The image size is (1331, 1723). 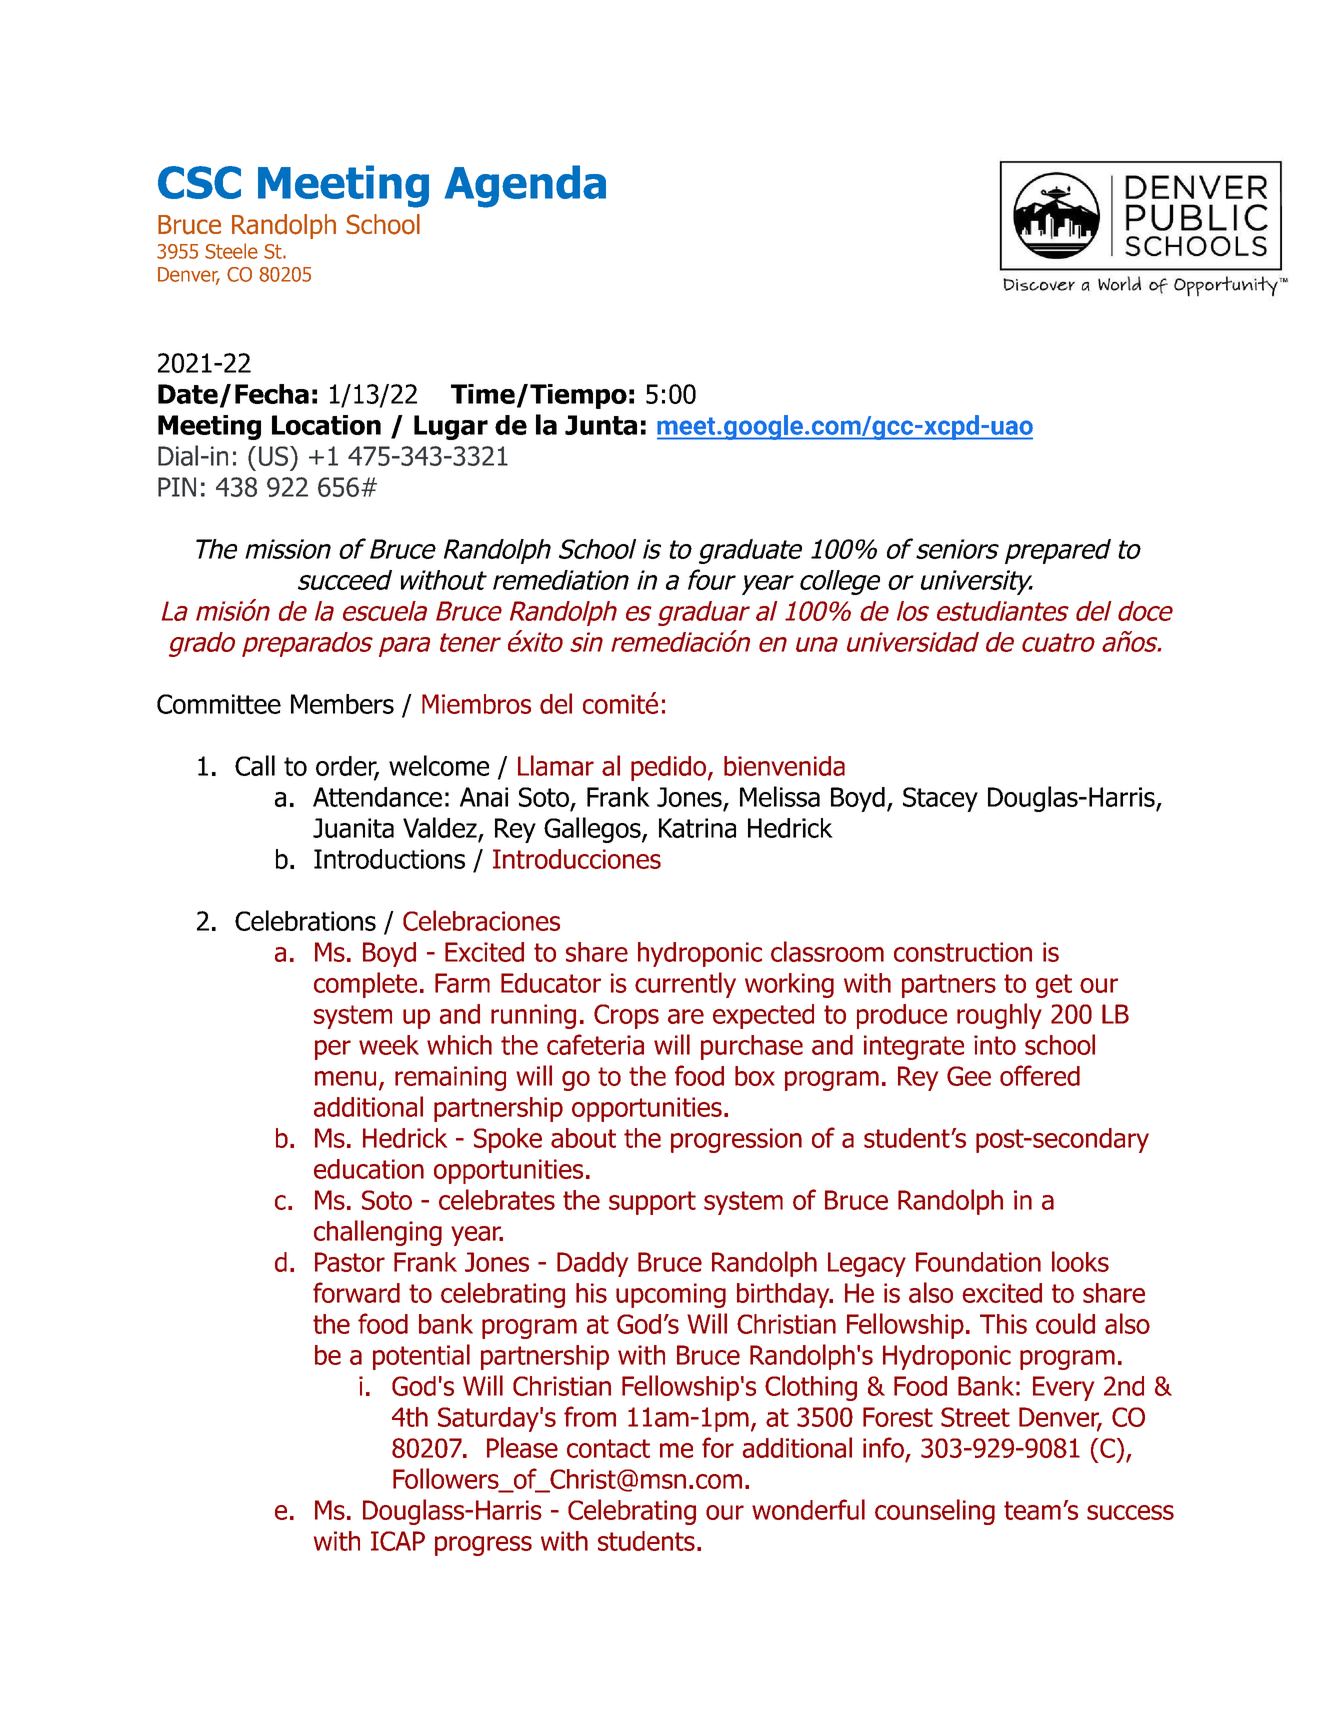 What do you see at coordinates (231, 251) in the screenshot?
I see `Steele` at bounding box center [231, 251].
